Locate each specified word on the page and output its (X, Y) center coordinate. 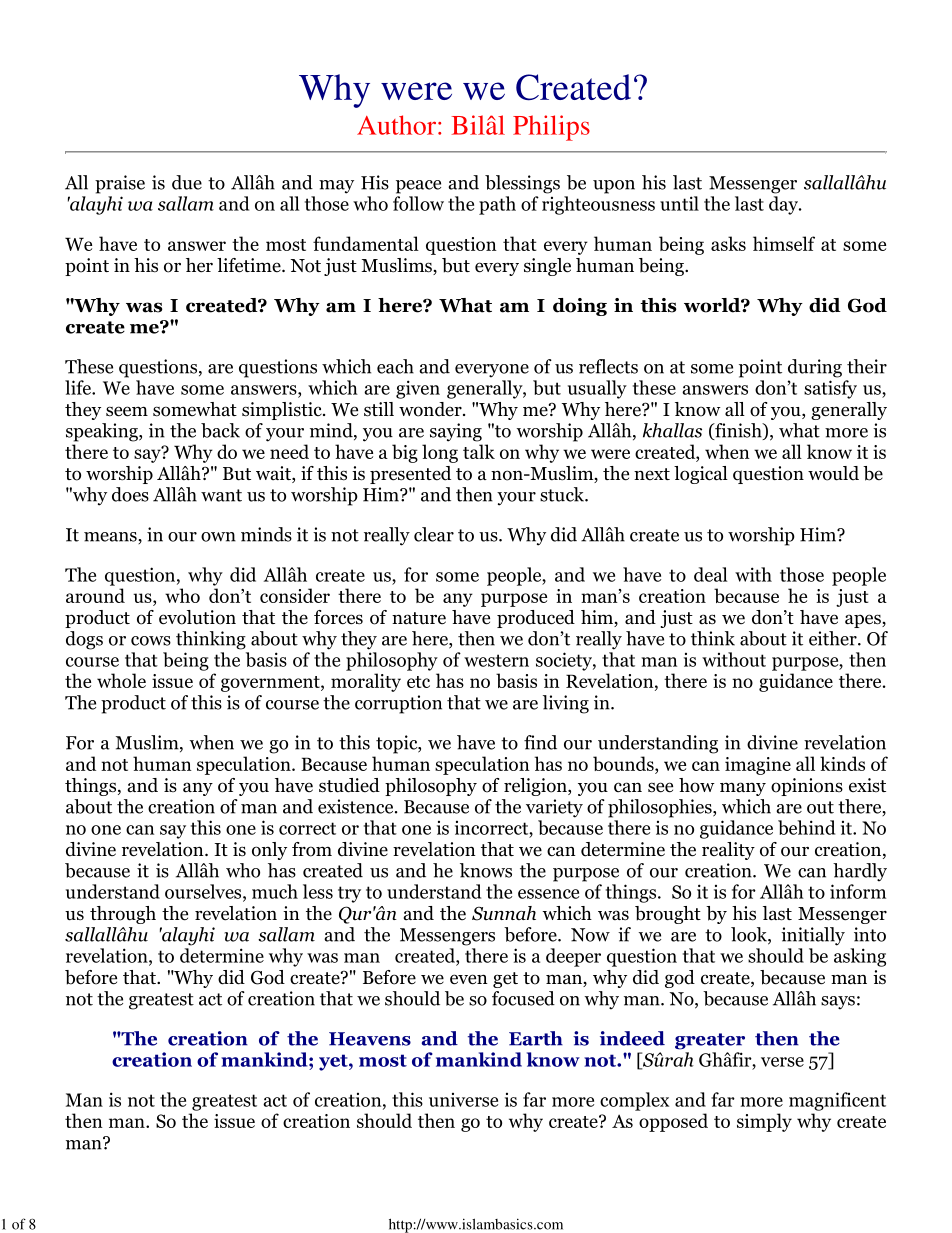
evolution (197, 617)
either (834, 638)
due (187, 182)
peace (418, 187)
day (784, 205)
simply (764, 1122)
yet (334, 1062)
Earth (536, 1038)
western (496, 660)
